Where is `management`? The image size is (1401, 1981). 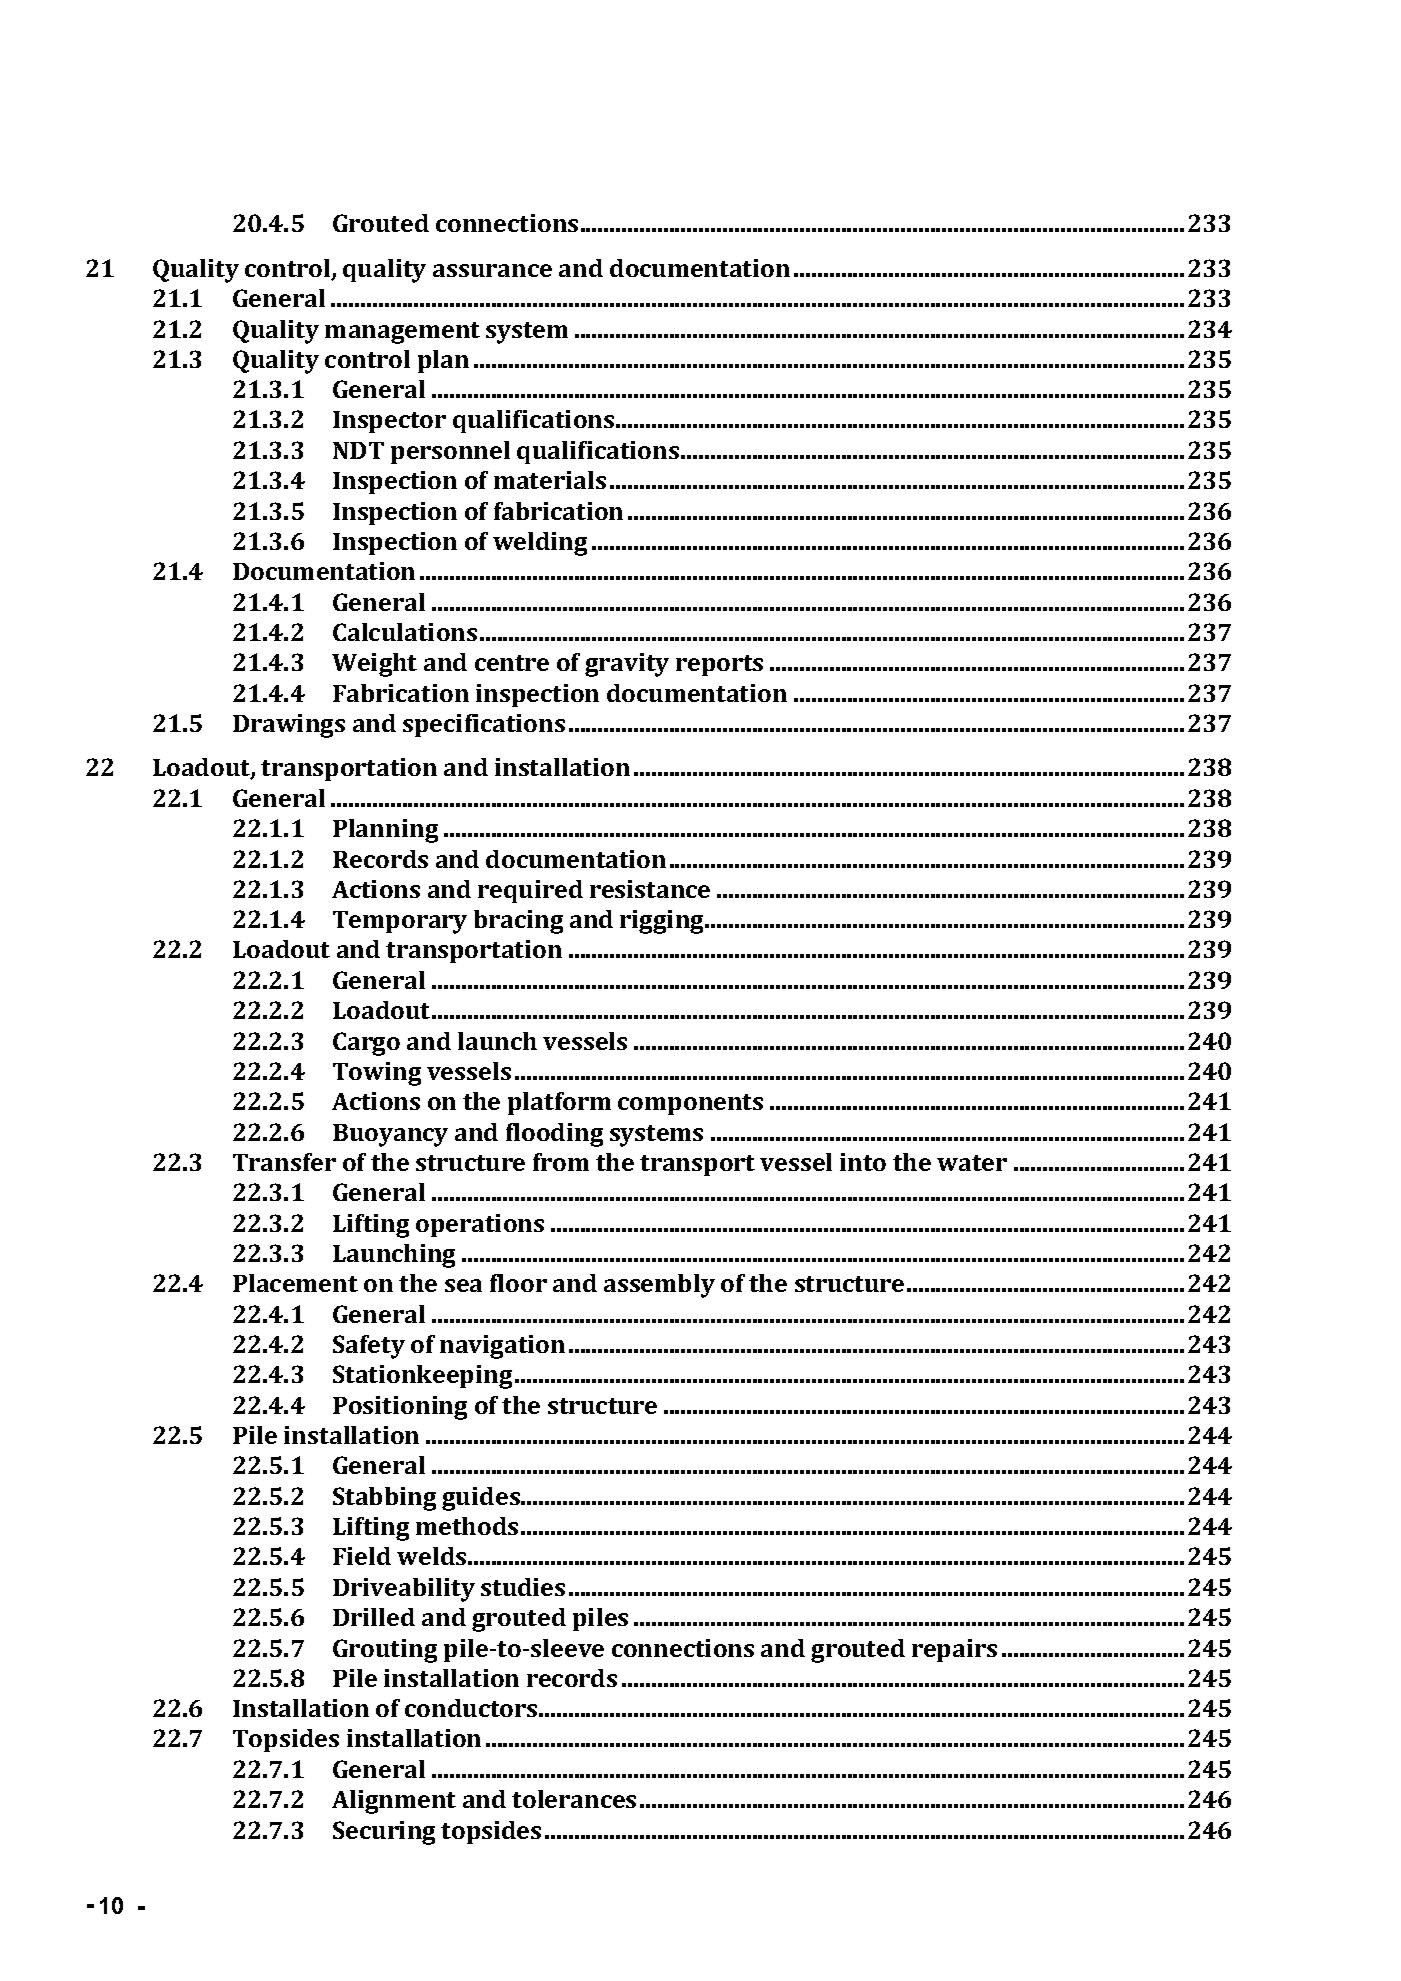
management is located at coordinates (402, 333).
